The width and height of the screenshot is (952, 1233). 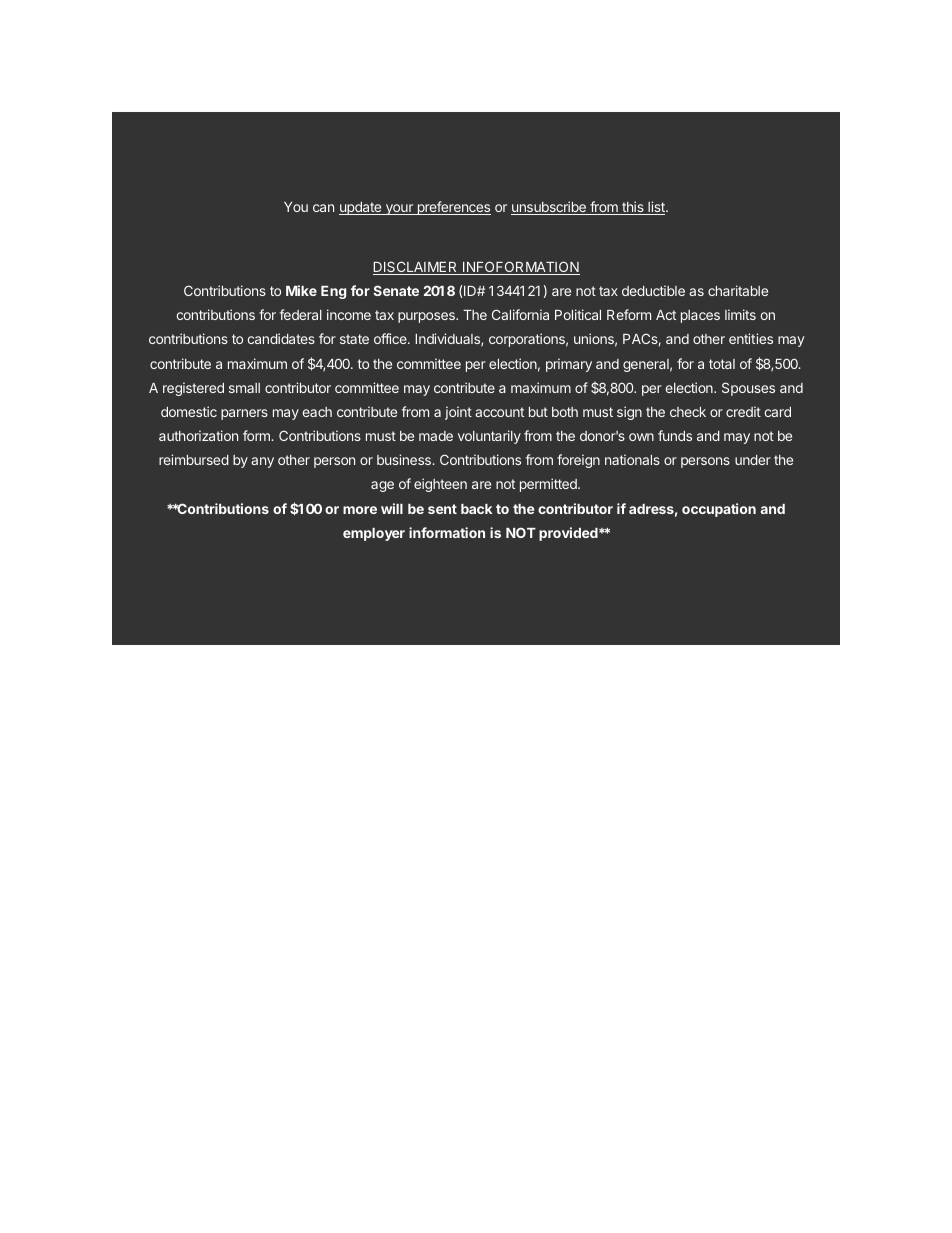 What do you see at coordinates (476, 509) in the screenshot?
I see `back` at bounding box center [476, 509].
